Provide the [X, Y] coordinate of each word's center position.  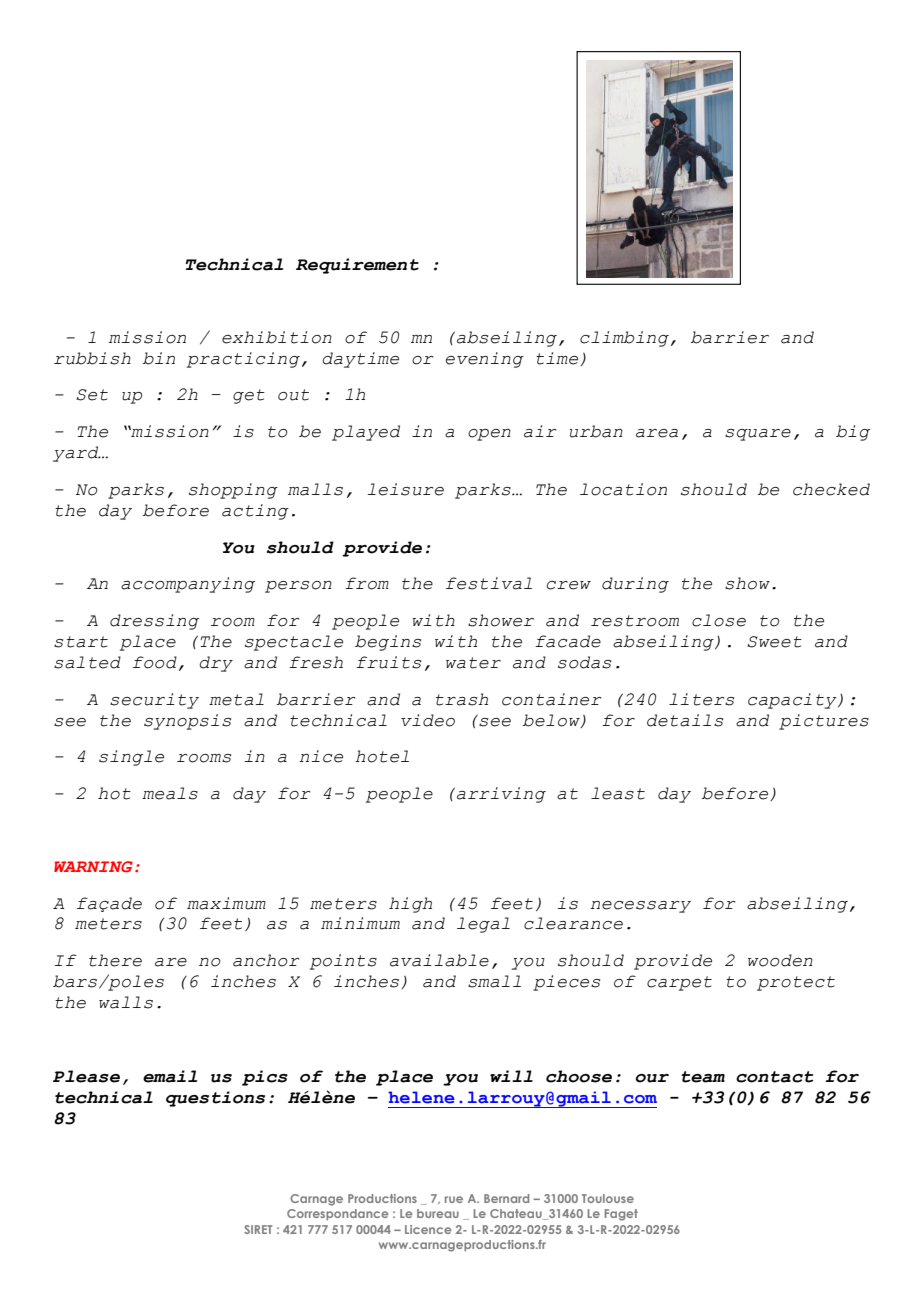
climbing [624, 339]
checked [831, 489]
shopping [233, 491]
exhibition [277, 337]
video [428, 720]
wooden [780, 960]
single [131, 758]
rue [454, 1199]
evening [485, 360]
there [115, 960]
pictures [824, 722]
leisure [405, 489]
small [494, 981]
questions [215, 1099]
